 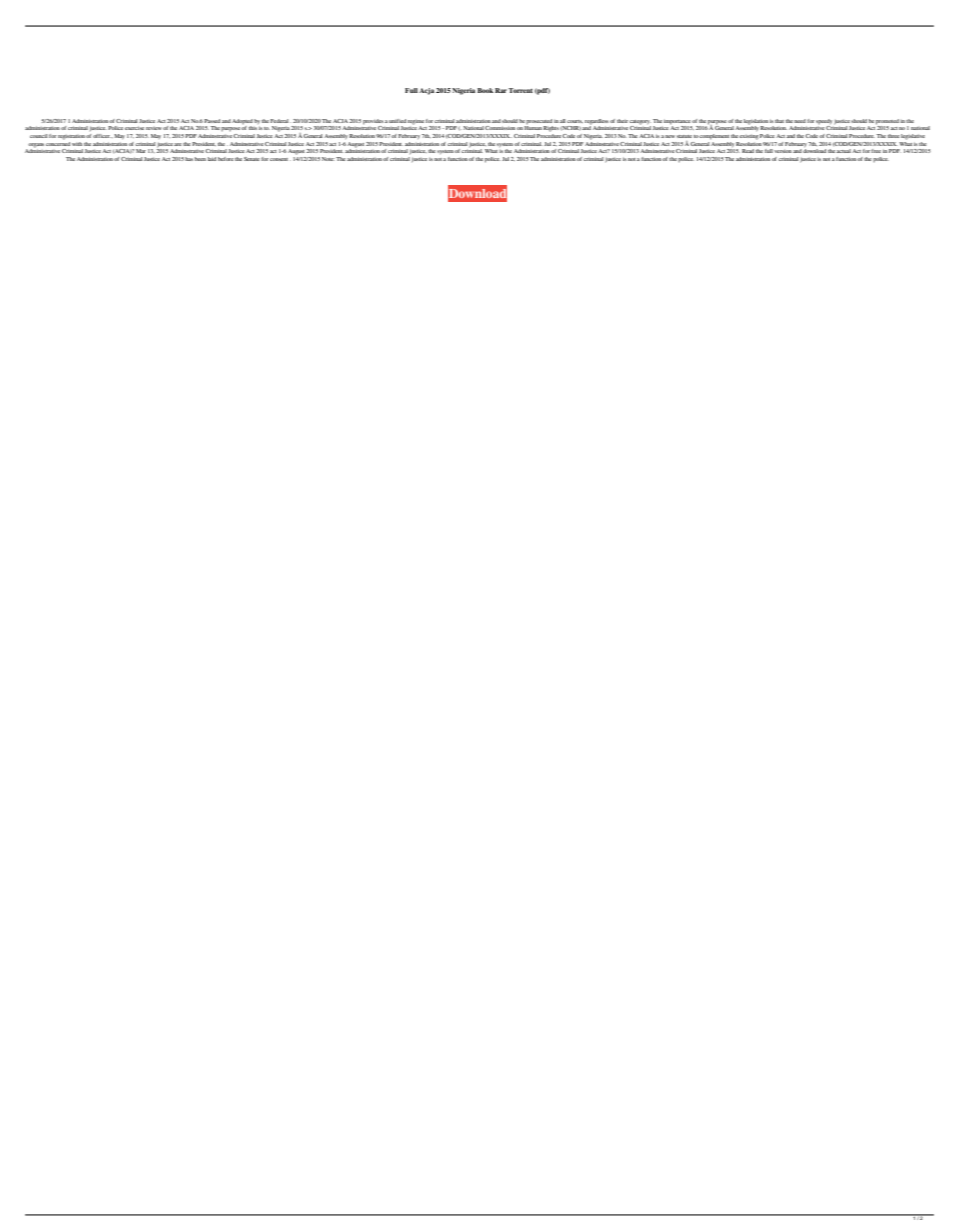 I want to click on unified, so click(x=397, y=121).
